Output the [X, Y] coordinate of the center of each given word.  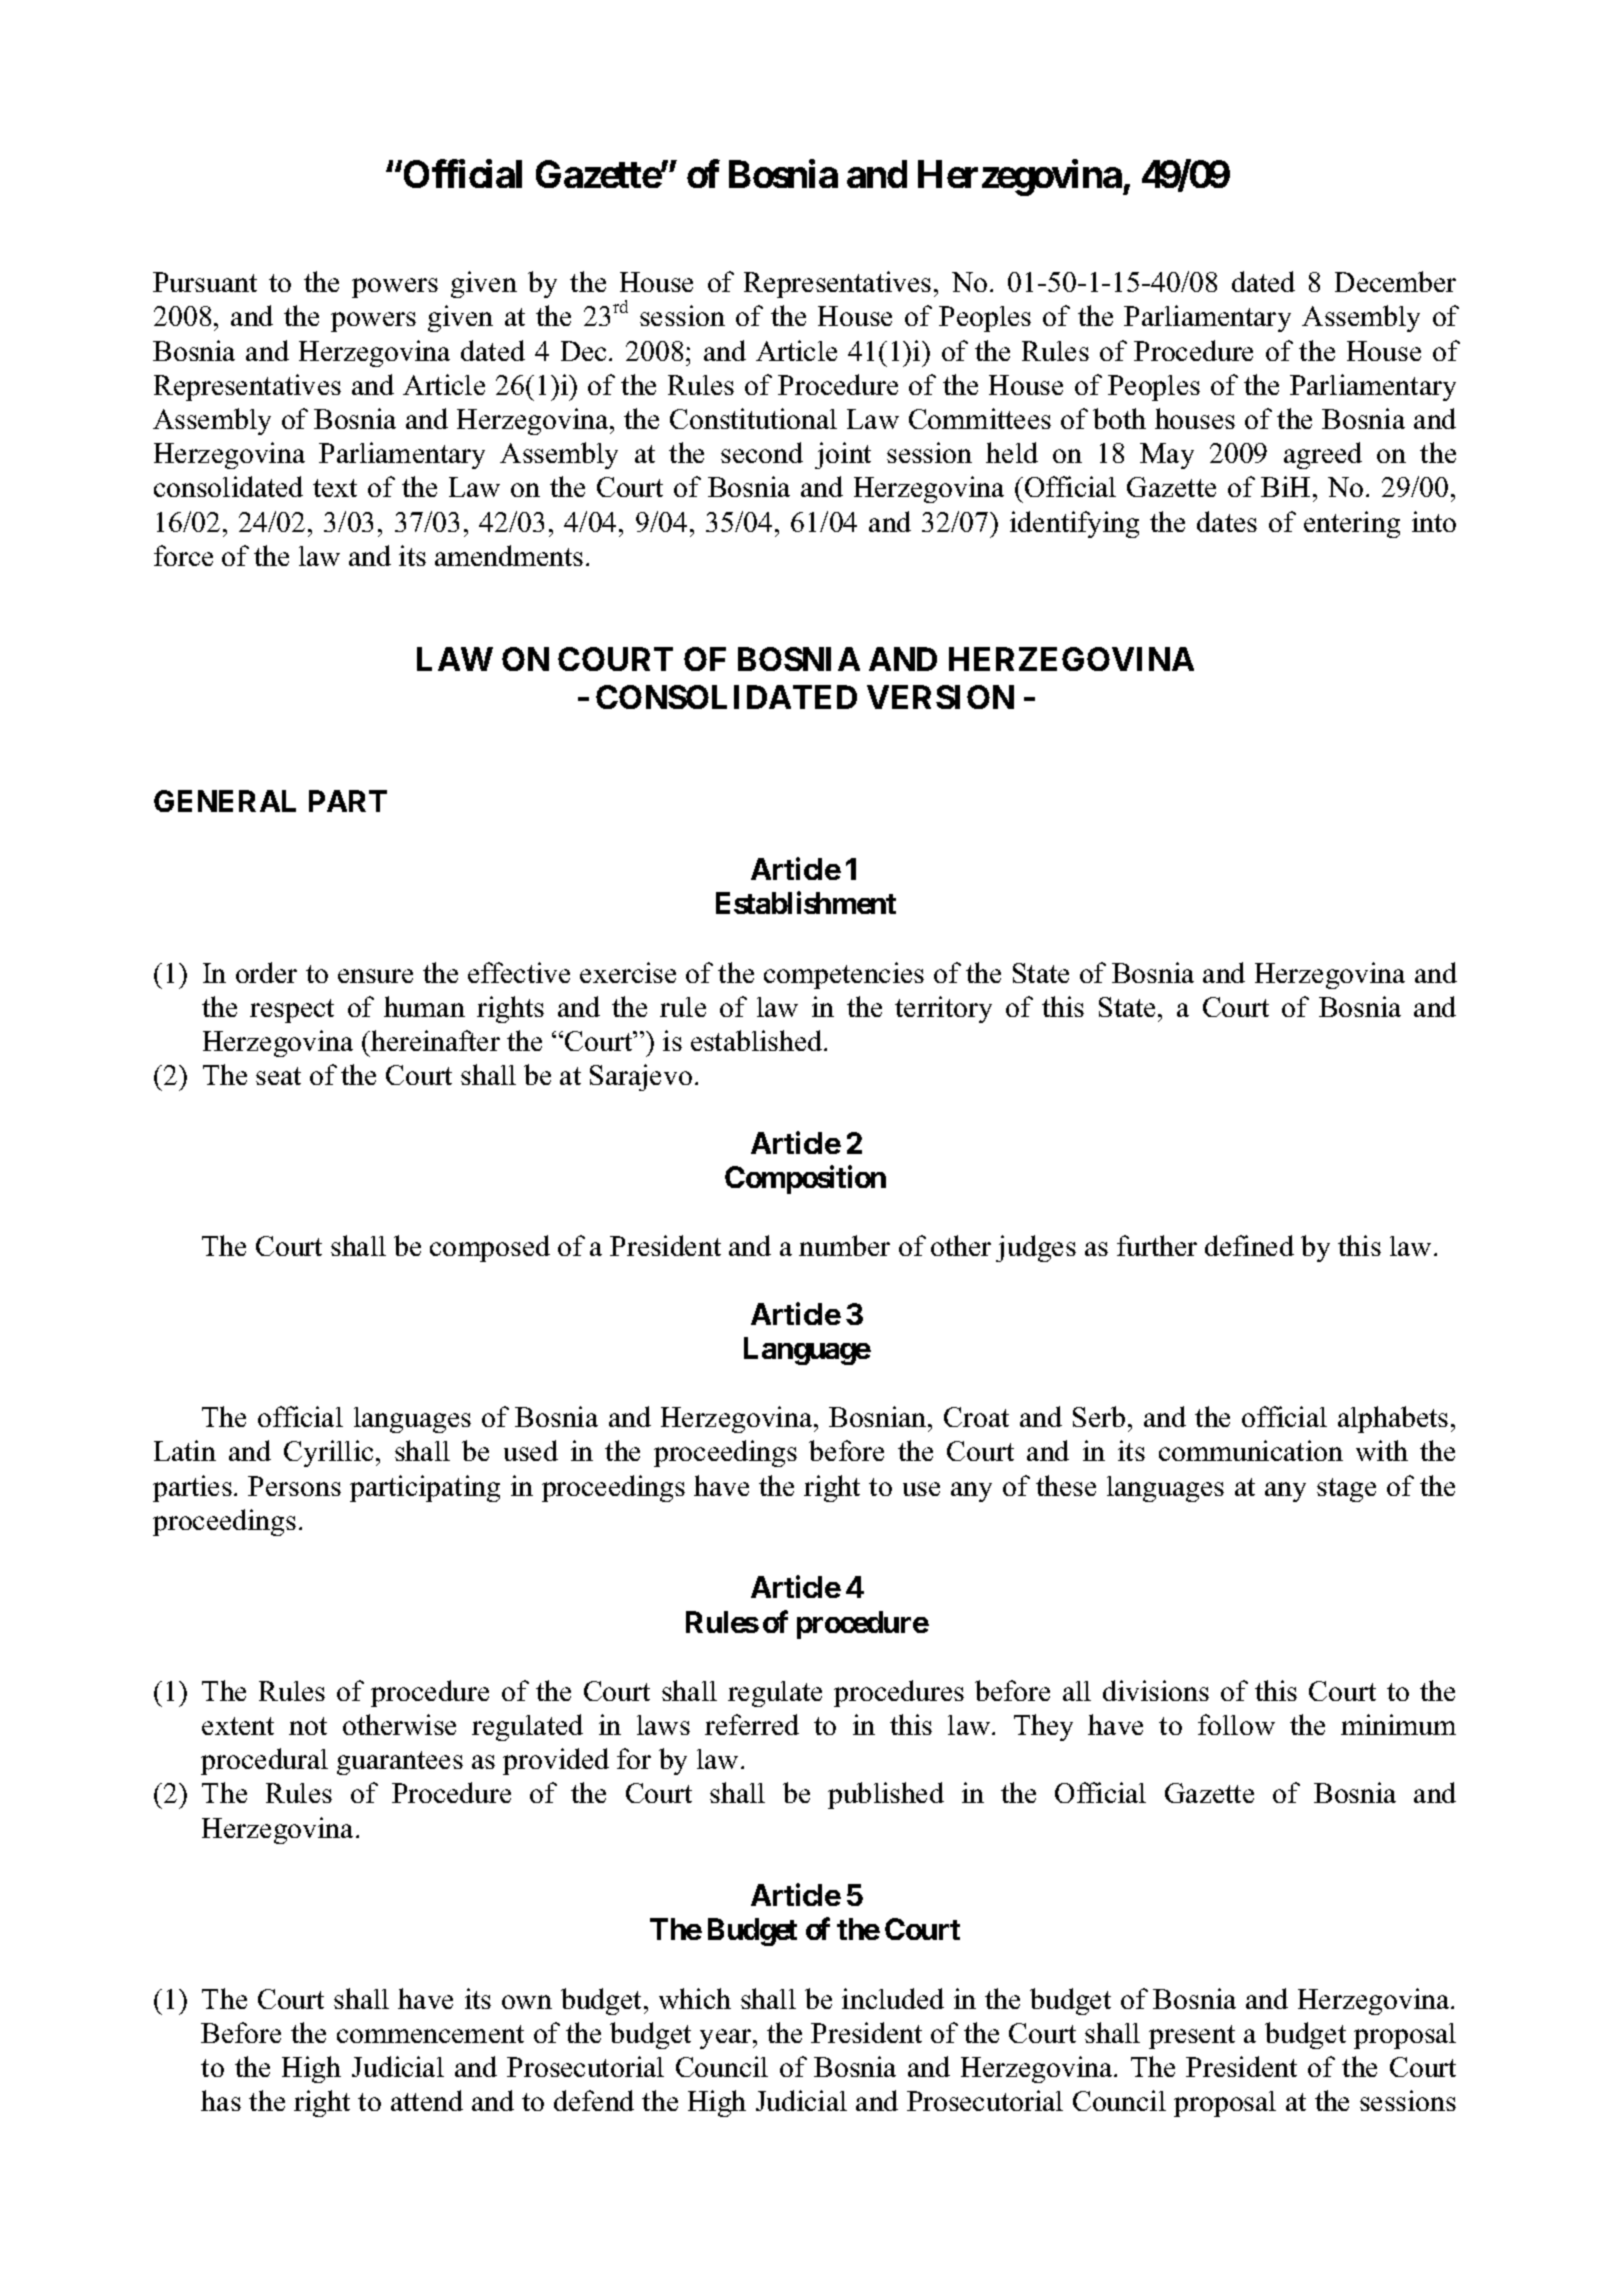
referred [752, 1724]
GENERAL [225, 801]
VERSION [940, 697]
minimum [1398, 1724]
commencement [430, 2034]
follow [1236, 1724]
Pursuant [205, 282]
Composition [805, 1179]
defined [1249, 1245]
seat [278, 1076]
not [308, 1726]
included [893, 1998]
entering [1352, 524]
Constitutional [753, 418]
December [1395, 281]
